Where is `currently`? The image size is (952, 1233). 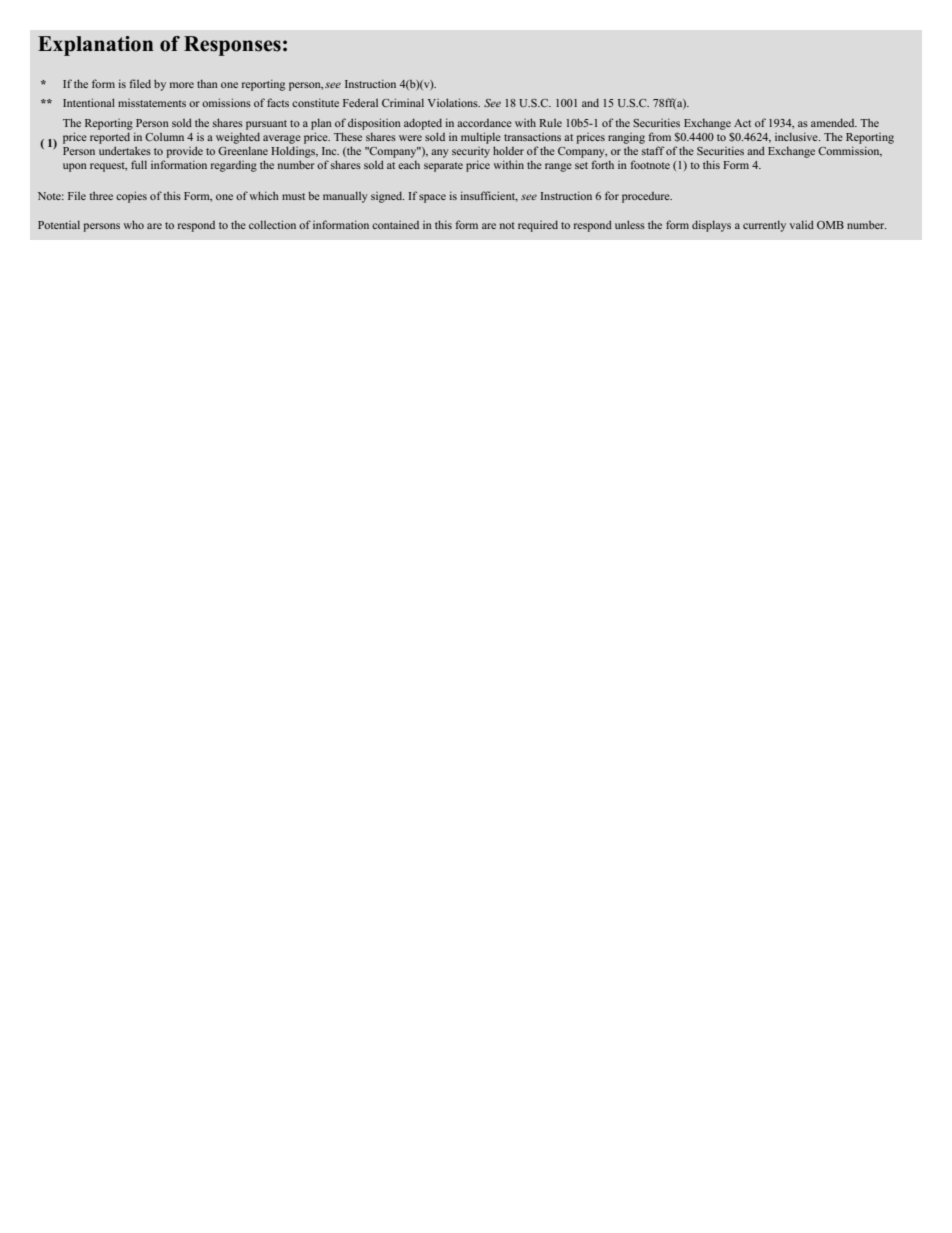 currently is located at coordinates (764, 226).
